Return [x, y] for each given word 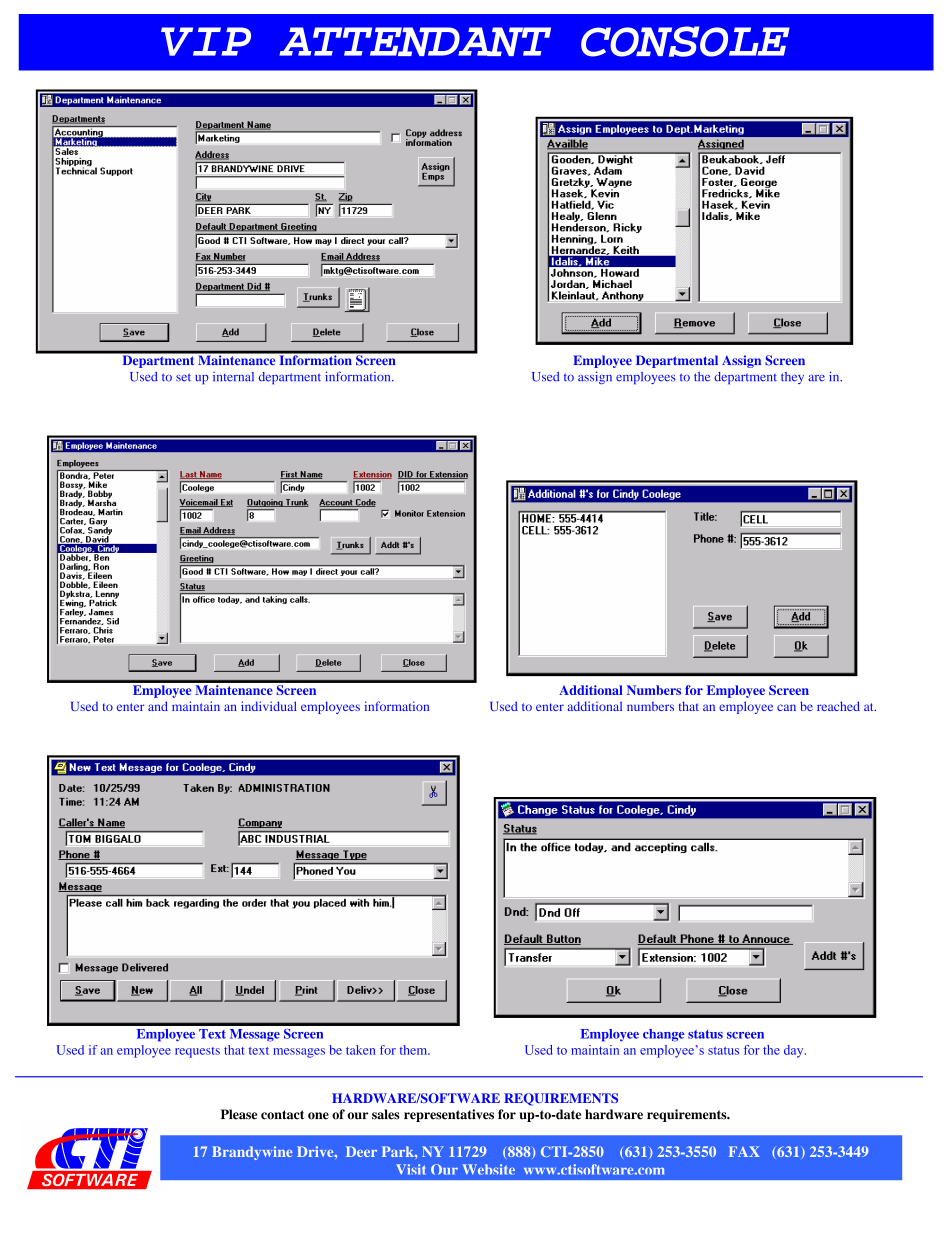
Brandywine [252, 1153]
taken [360, 1050]
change [663, 1035]
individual [269, 706]
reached [838, 706]
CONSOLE [685, 41]
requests [197, 1052]
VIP [206, 41]
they [792, 378]
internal [233, 377]
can [786, 707]
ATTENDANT [415, 41]
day [795, 1051]
